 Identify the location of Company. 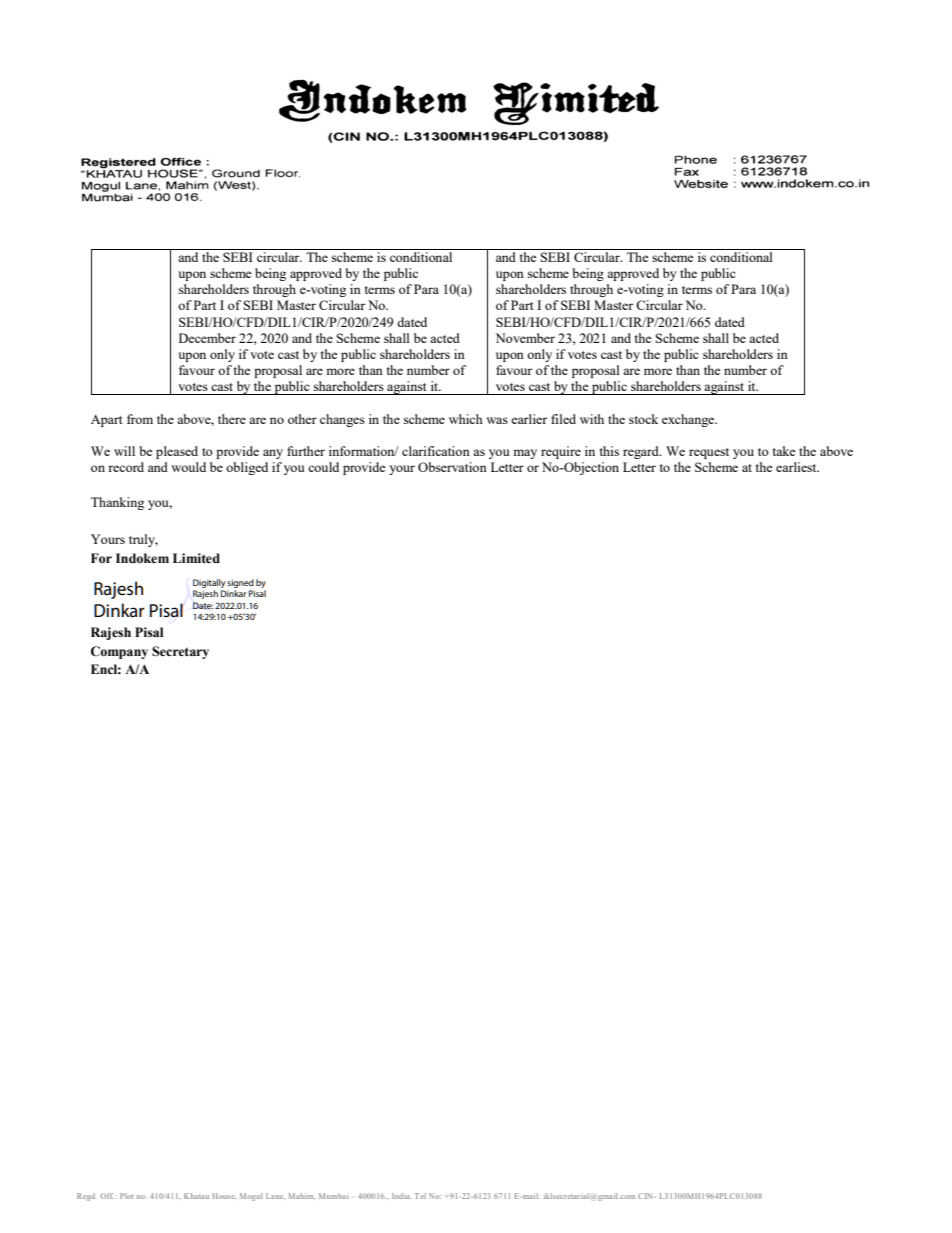
(119, 652).
